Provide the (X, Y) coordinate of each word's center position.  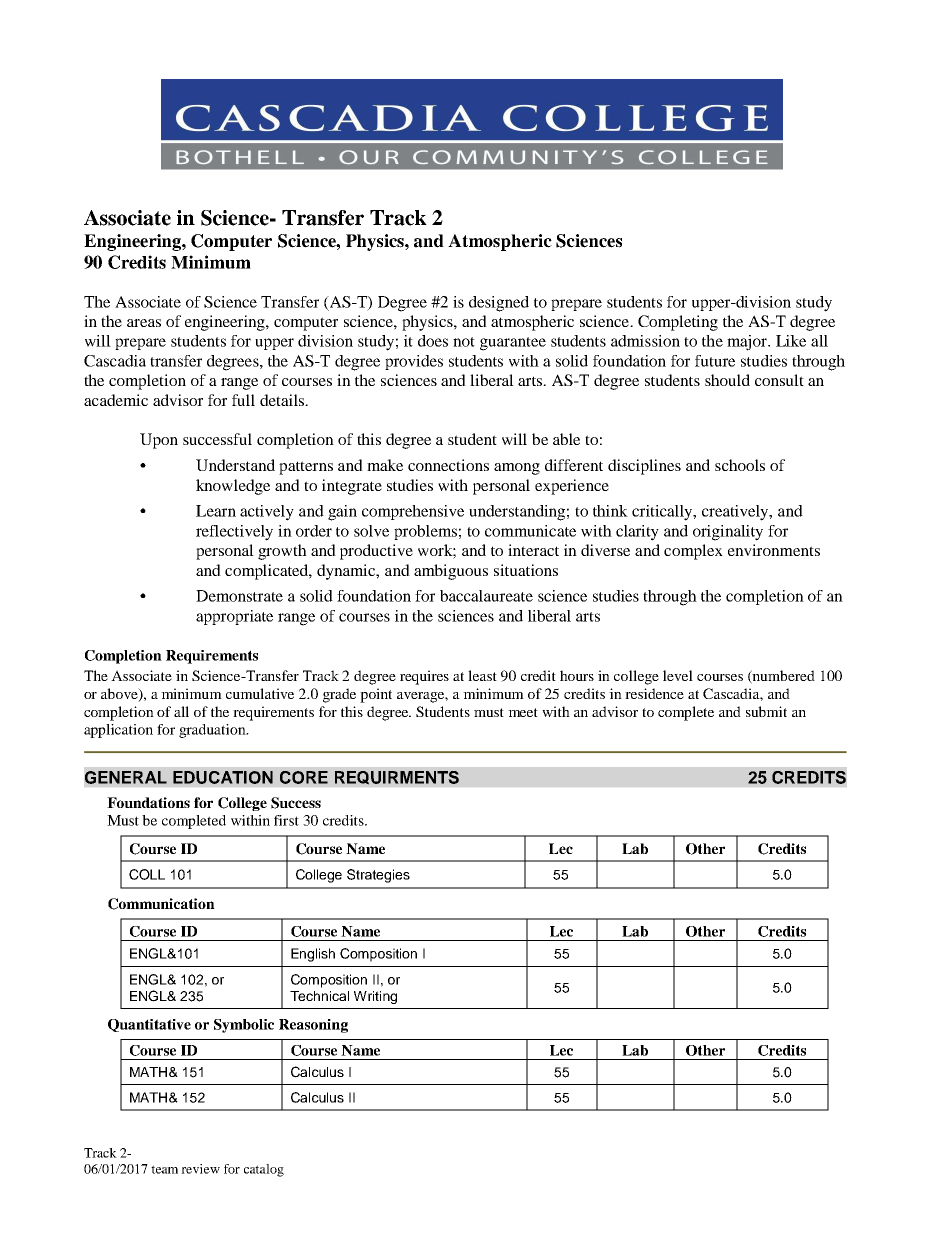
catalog (264, 1170)
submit (766, 711)
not (464, 342)
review (200, 1169)
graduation (213, 731)
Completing (678, 323)
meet (523, 712)
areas (144, 323)
